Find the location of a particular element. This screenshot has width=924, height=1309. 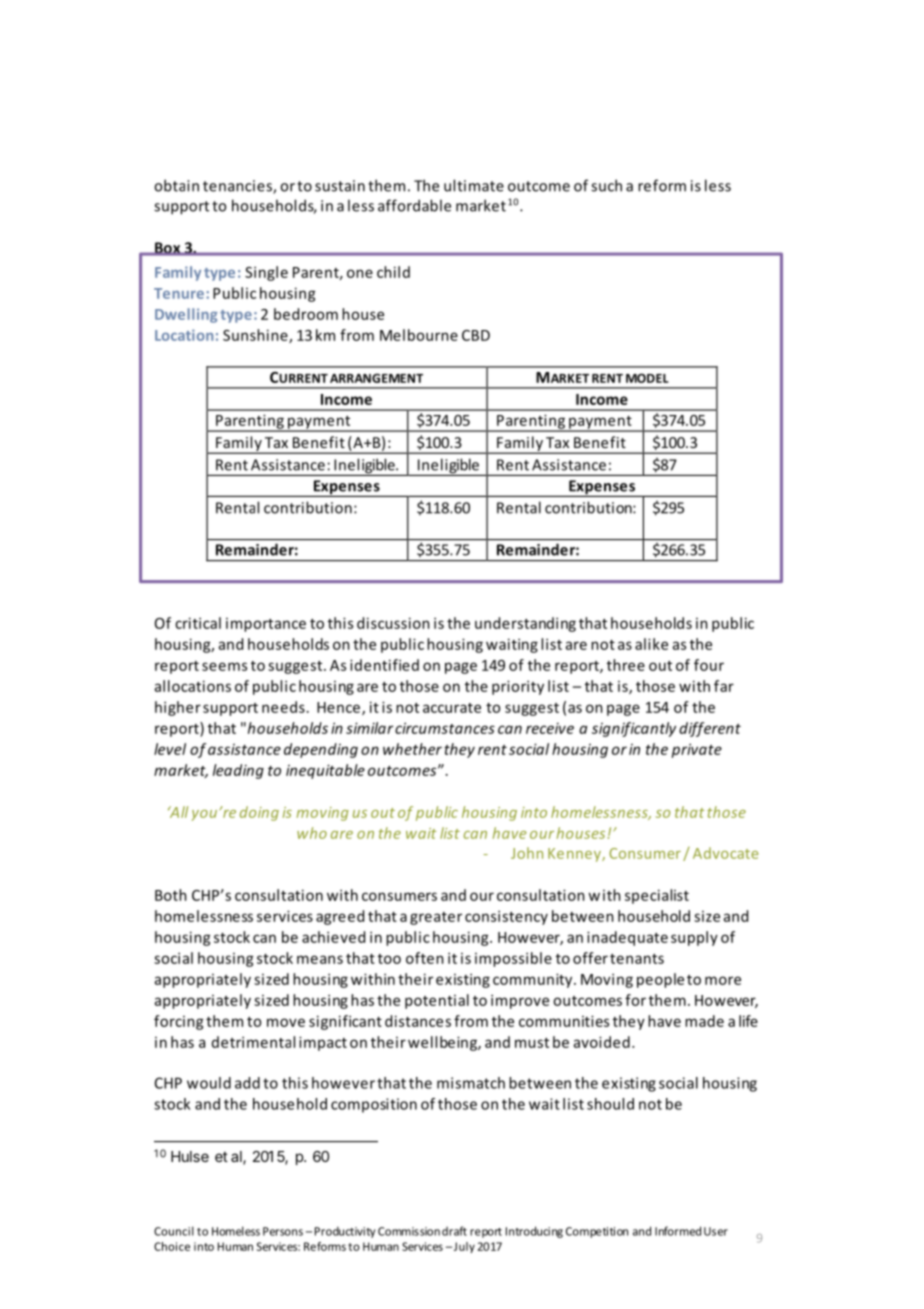

move is located at coordinates (286, 1022).
